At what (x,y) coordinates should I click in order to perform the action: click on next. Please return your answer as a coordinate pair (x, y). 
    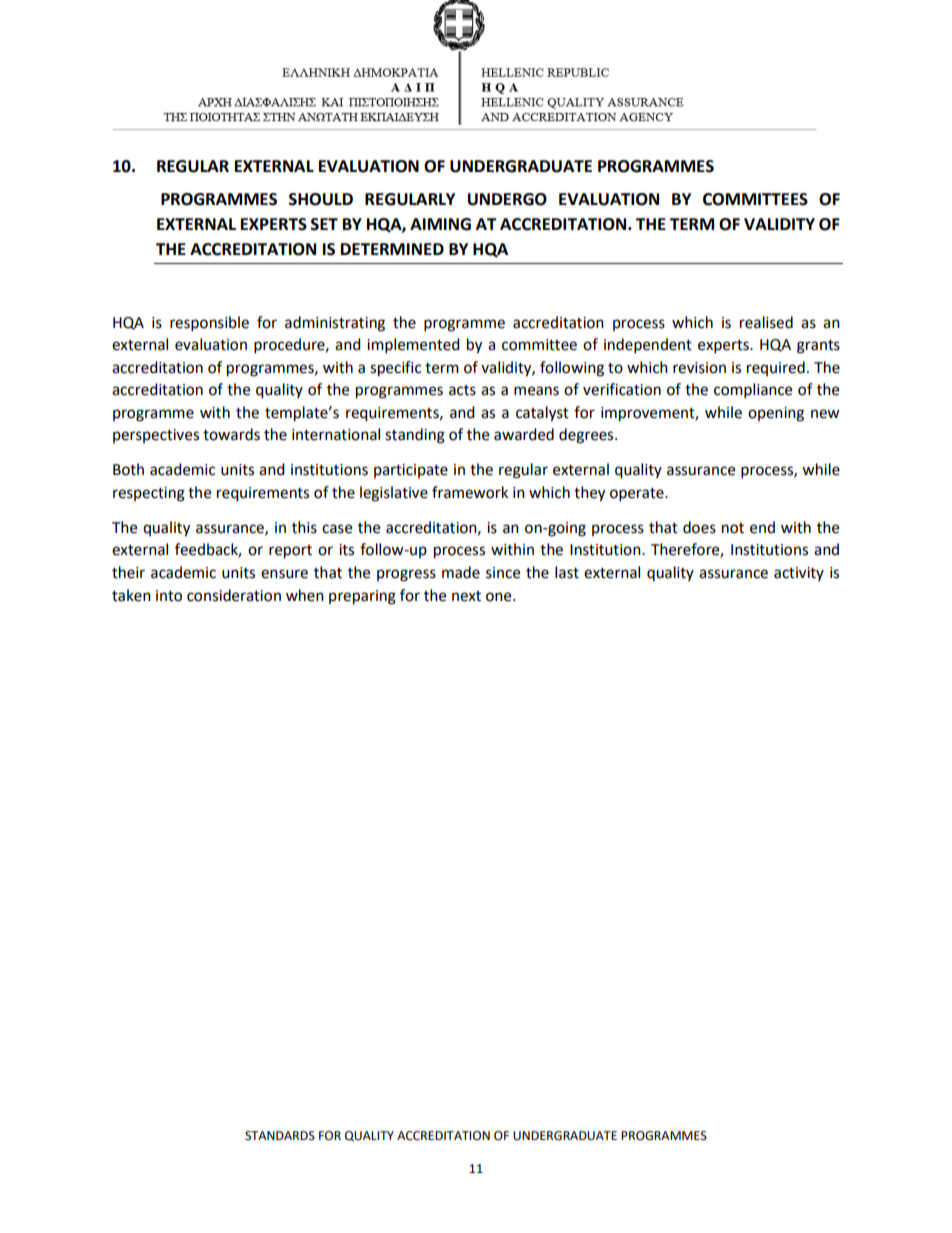
    Looking at the image, I should click on (466, 596).
